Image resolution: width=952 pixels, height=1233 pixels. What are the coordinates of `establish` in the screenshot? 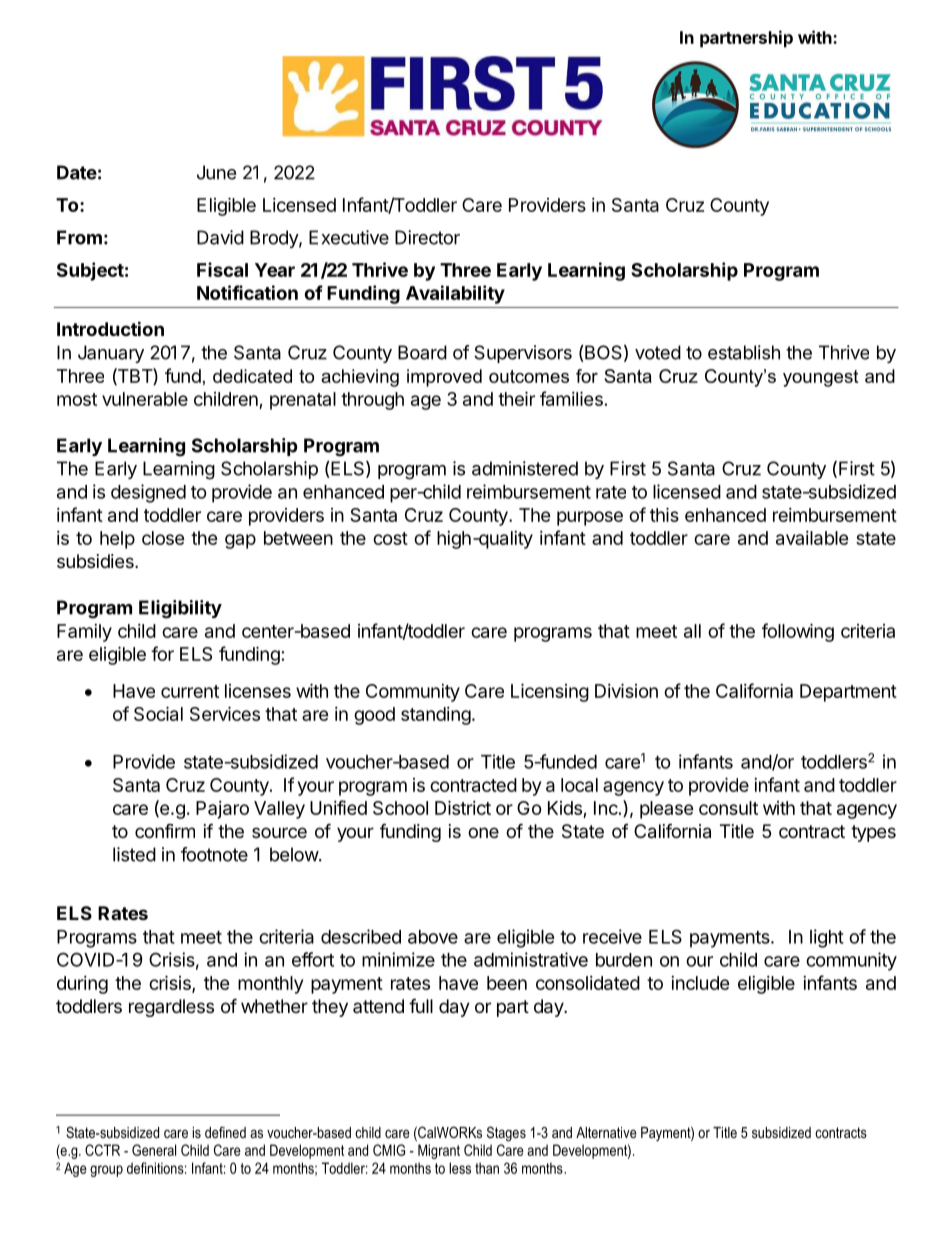 It's located at (744, 352).
